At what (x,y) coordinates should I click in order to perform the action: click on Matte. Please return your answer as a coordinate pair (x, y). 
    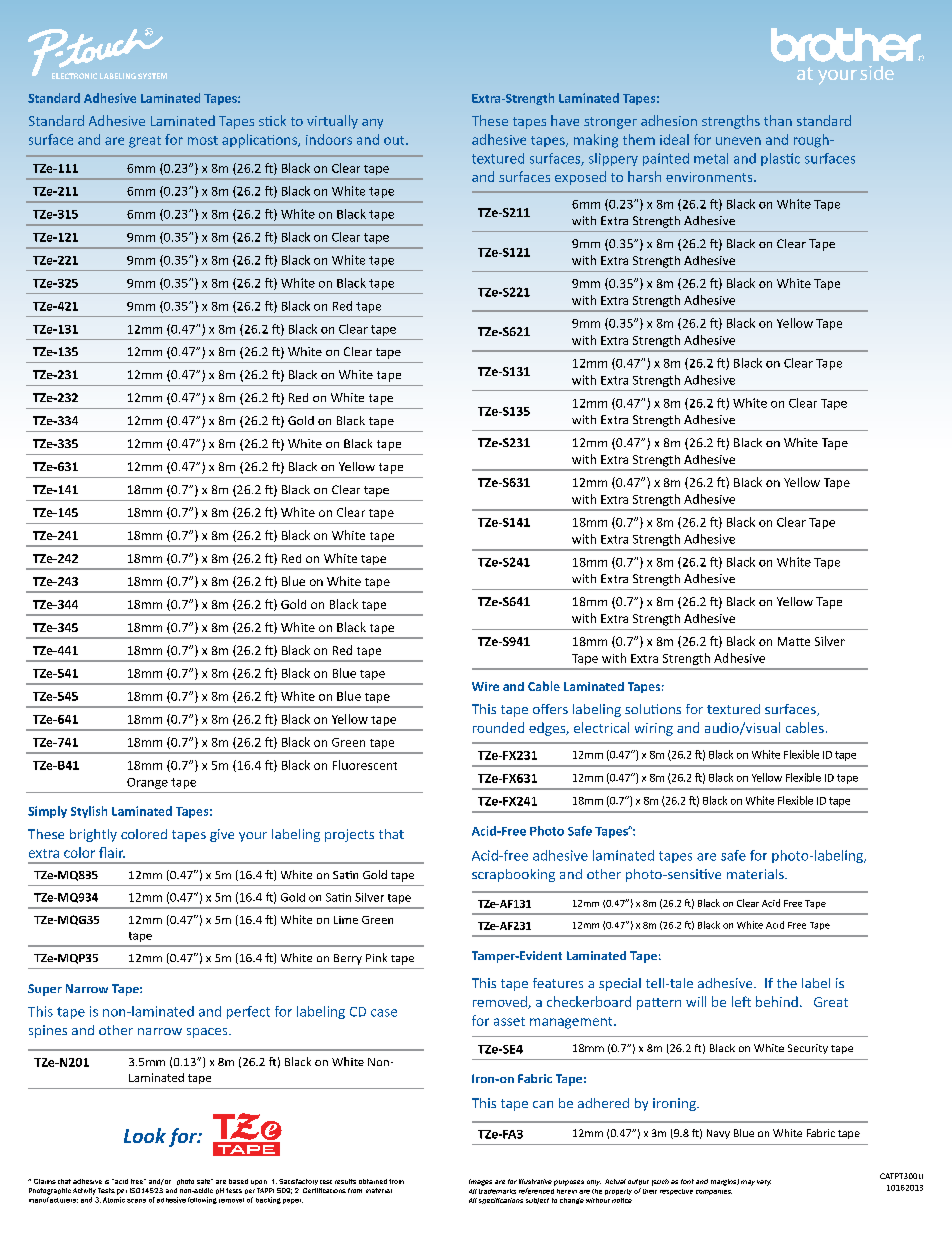
    Looking at the image, I should click on (794, 641).
